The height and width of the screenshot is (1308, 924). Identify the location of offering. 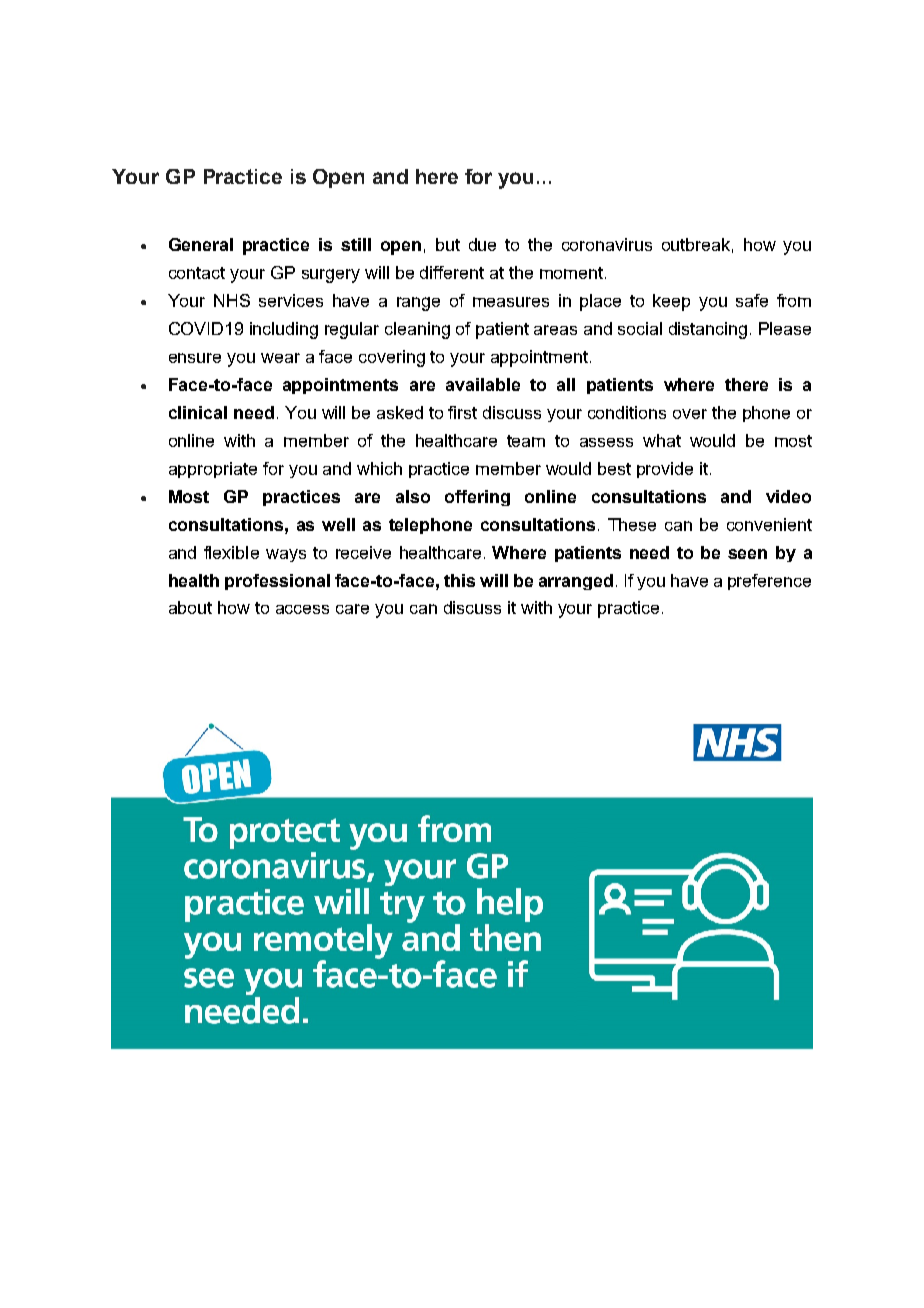
(477, 498).
